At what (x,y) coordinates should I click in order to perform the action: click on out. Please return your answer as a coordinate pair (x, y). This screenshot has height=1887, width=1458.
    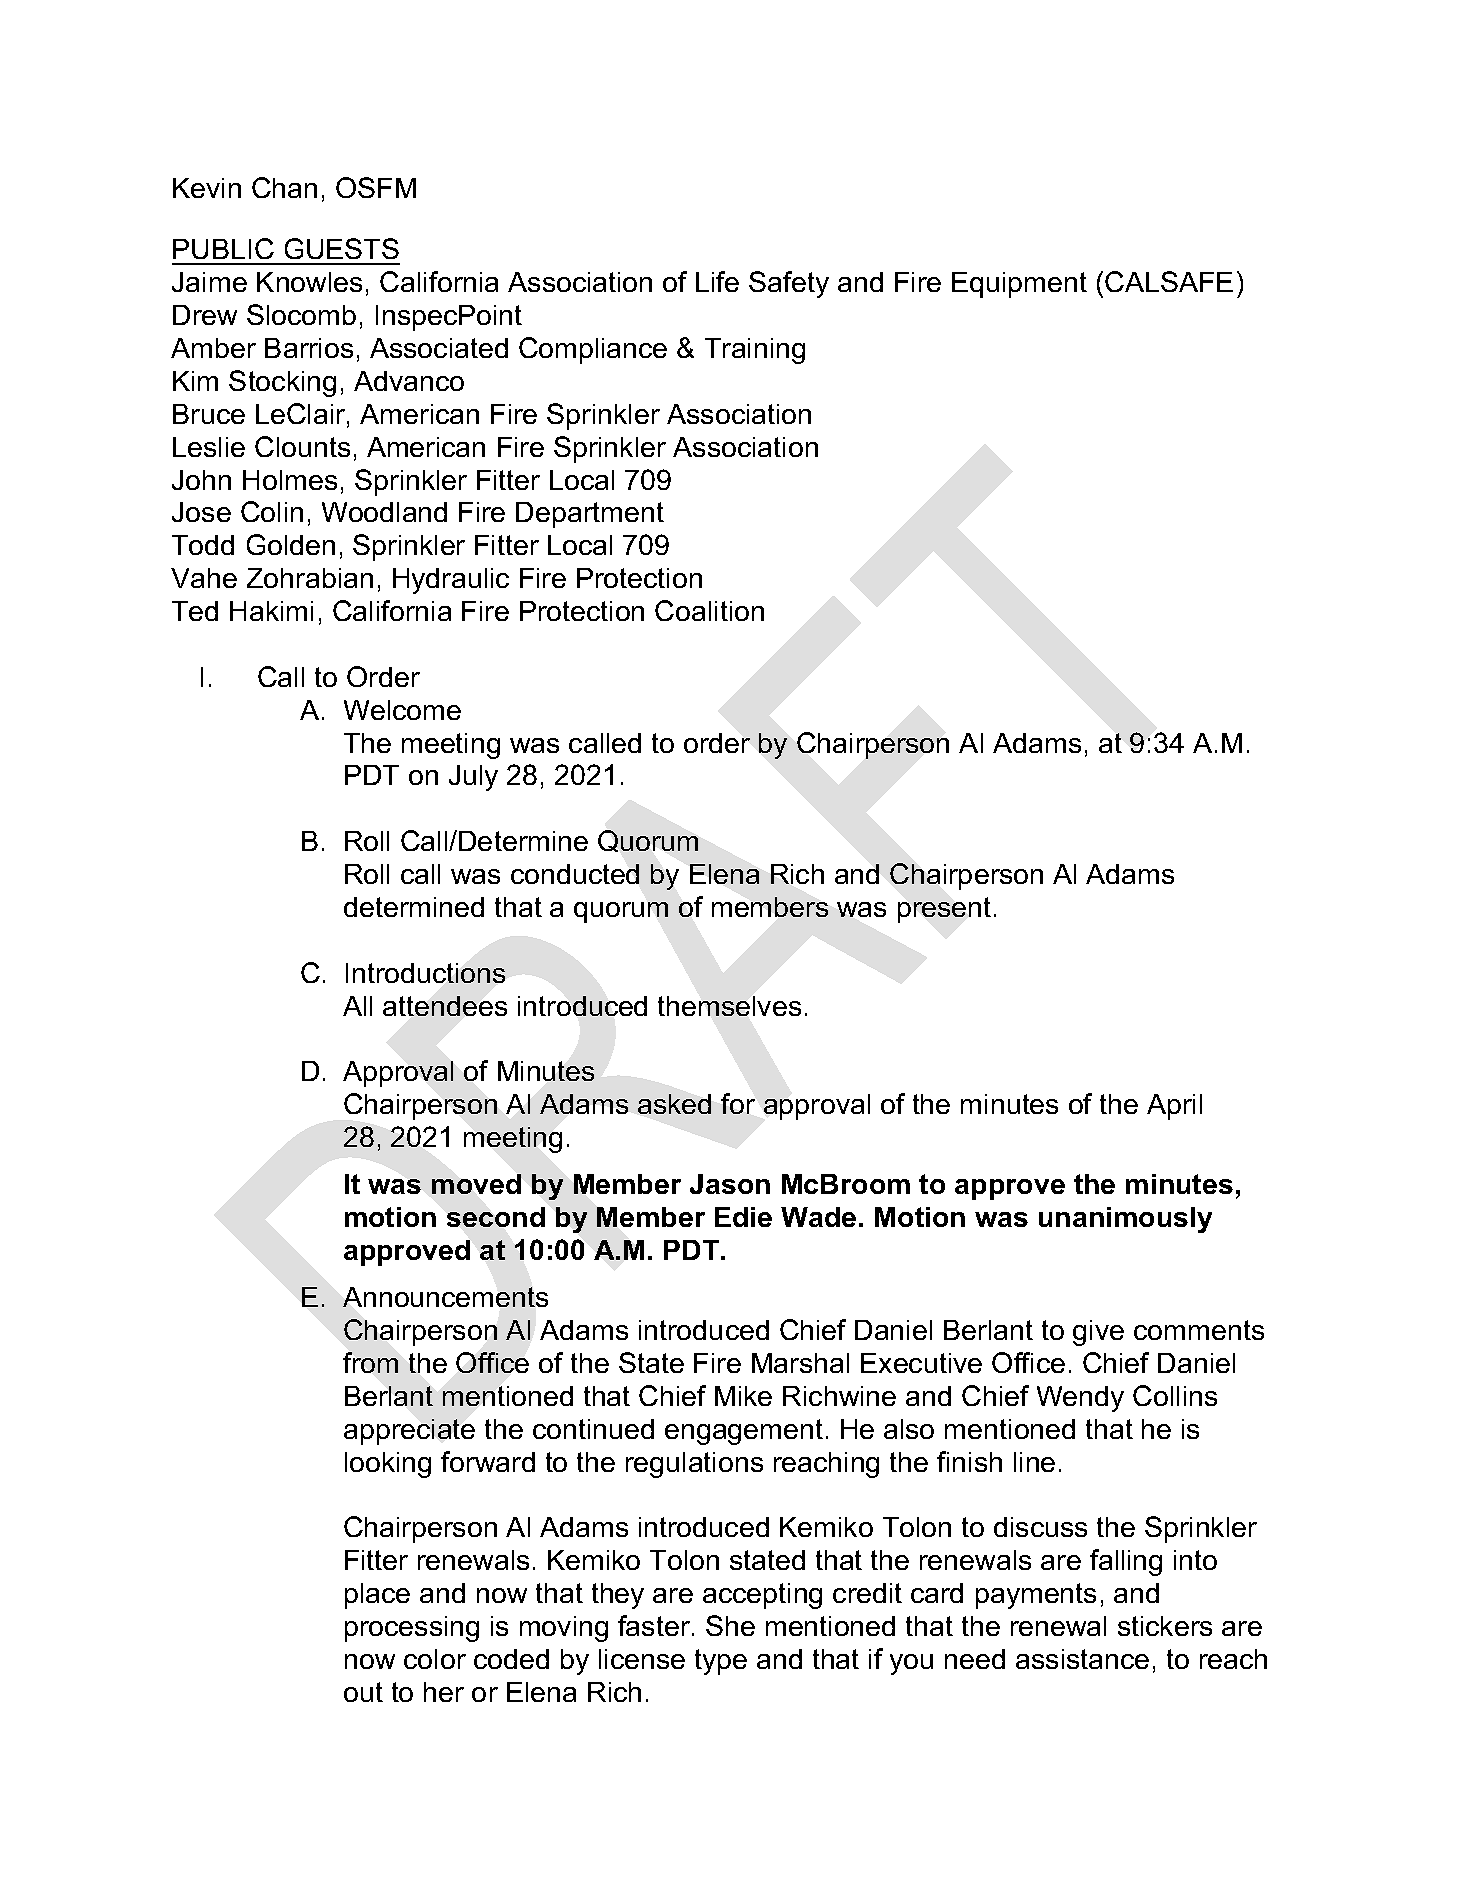
    Looking at the image, I should click on (363, 1692).
